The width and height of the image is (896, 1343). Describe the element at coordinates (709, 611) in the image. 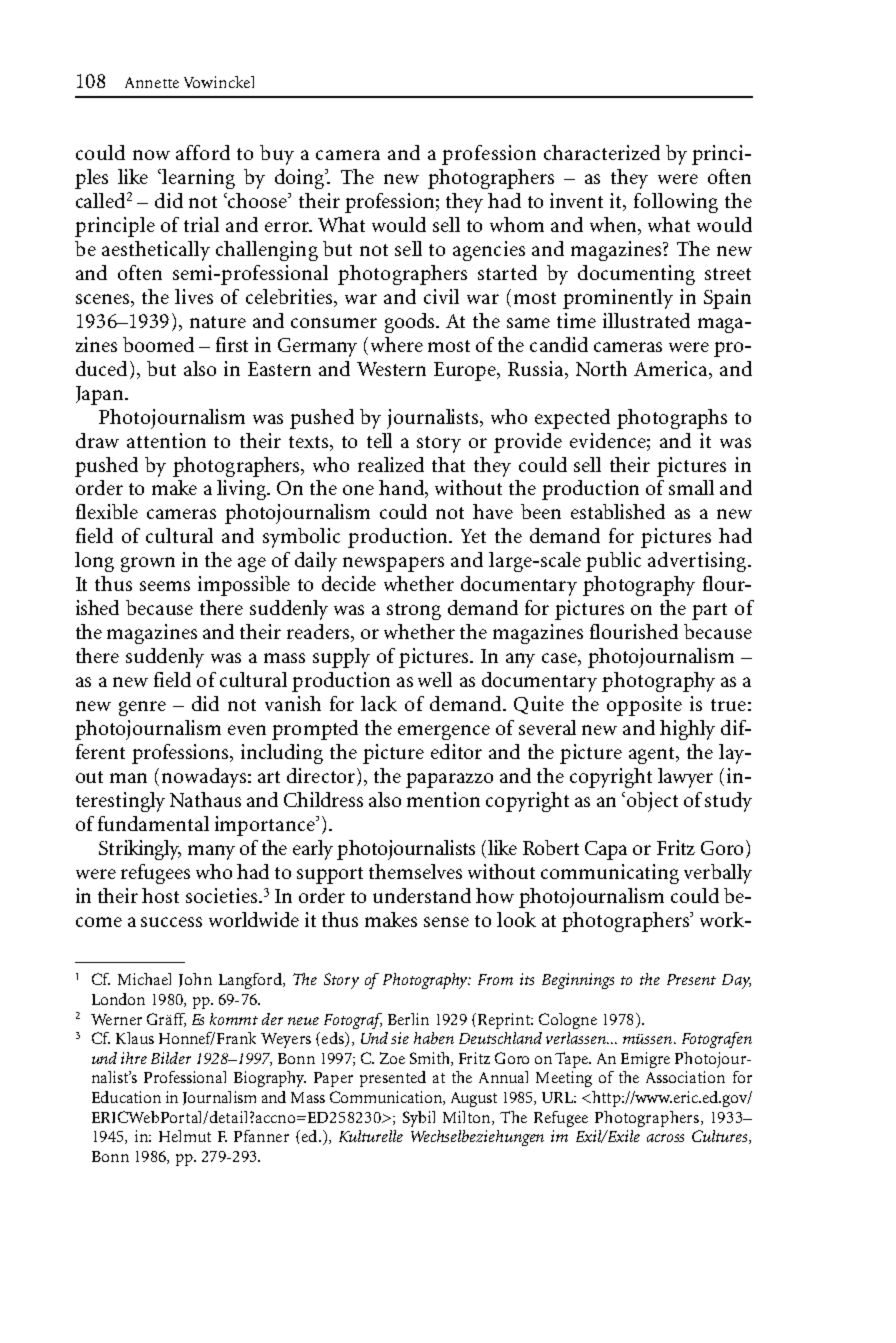

I see `part` at that location.
